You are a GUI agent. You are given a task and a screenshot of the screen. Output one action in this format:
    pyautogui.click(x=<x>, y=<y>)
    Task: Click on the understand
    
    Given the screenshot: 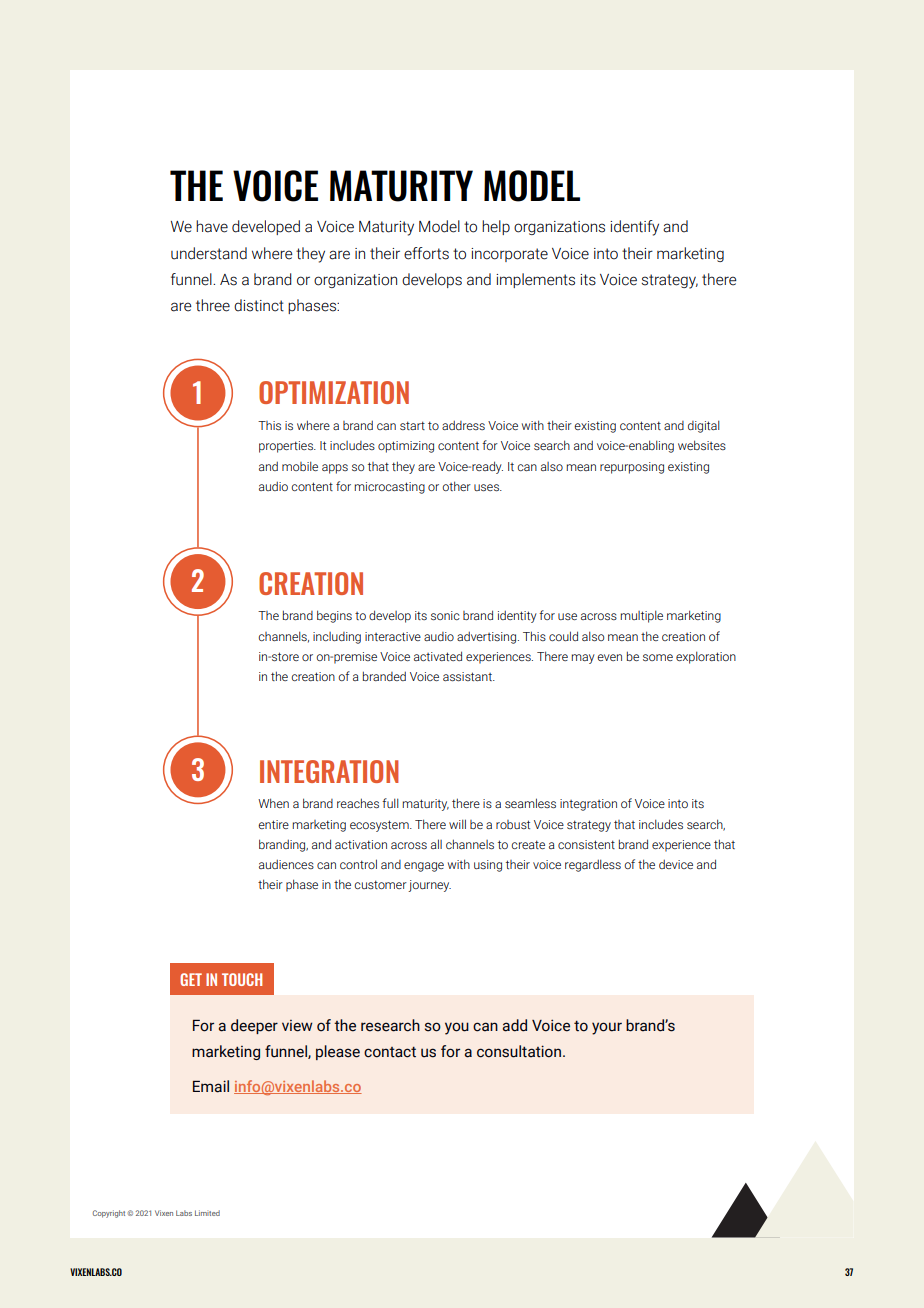 What is the action you would take?
    pyautogui.click(x=209, y=253)
